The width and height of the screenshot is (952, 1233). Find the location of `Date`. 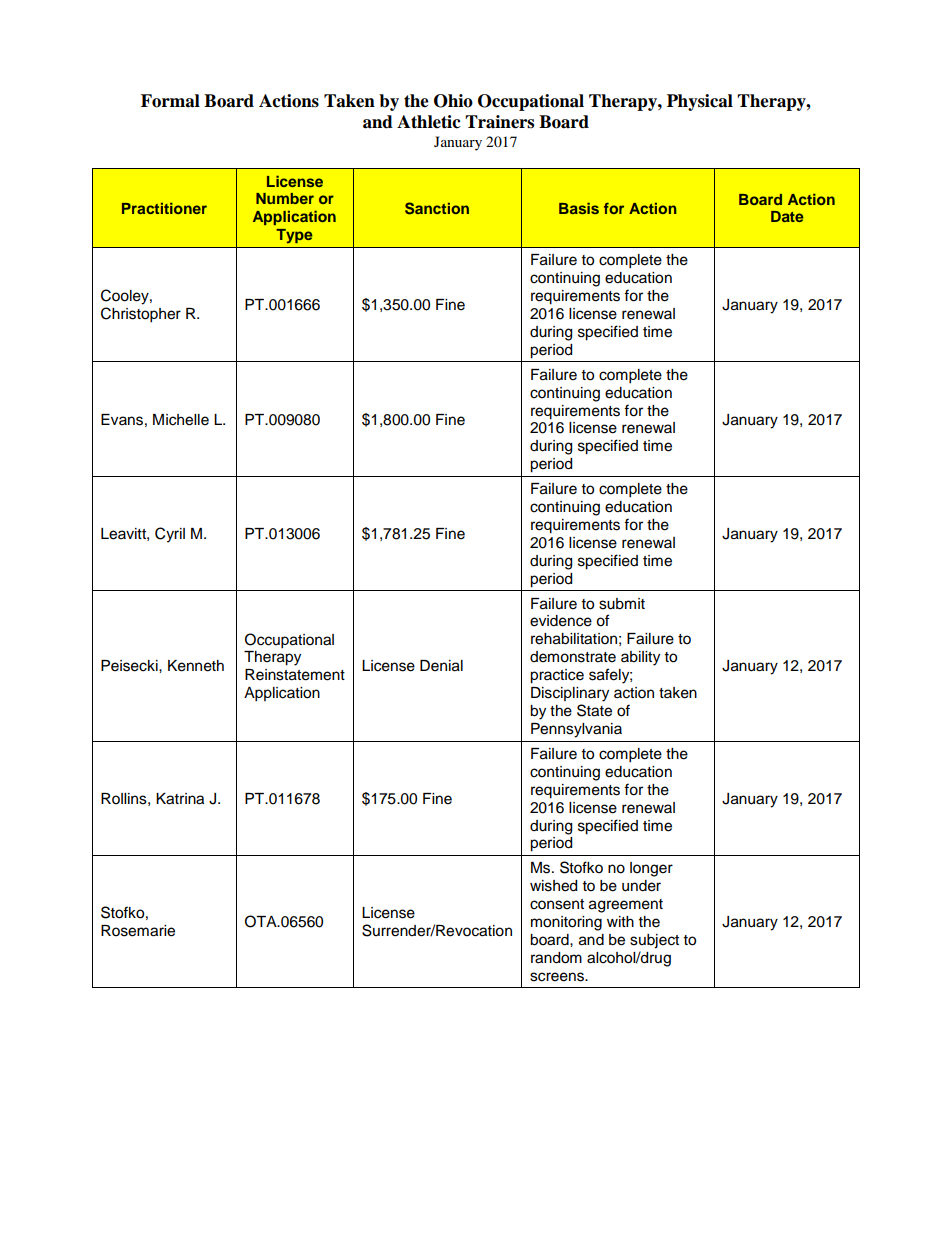

Date is located at coordinates (787, 216).
